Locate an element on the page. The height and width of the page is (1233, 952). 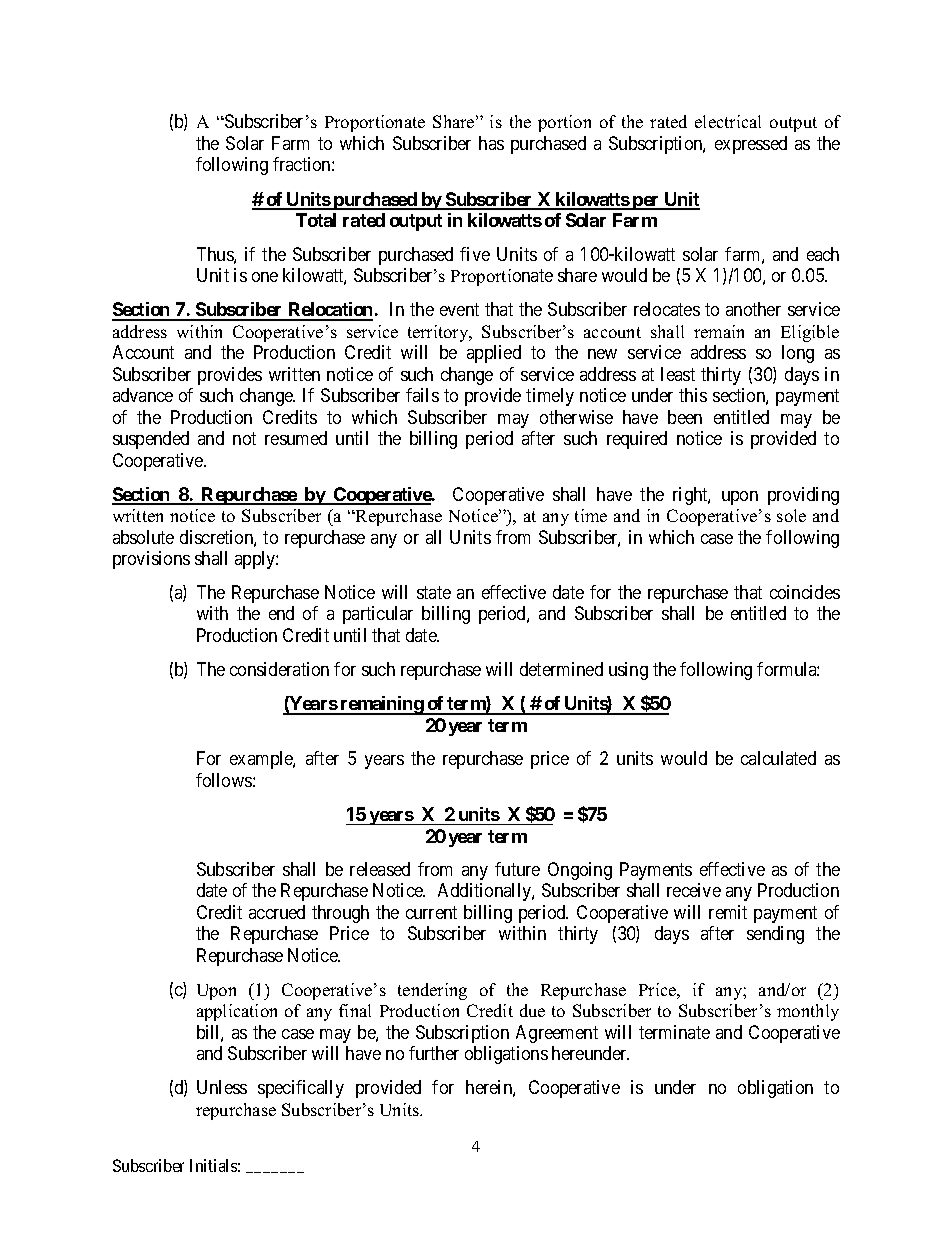
consideration is located at coordinates (279, 669).
